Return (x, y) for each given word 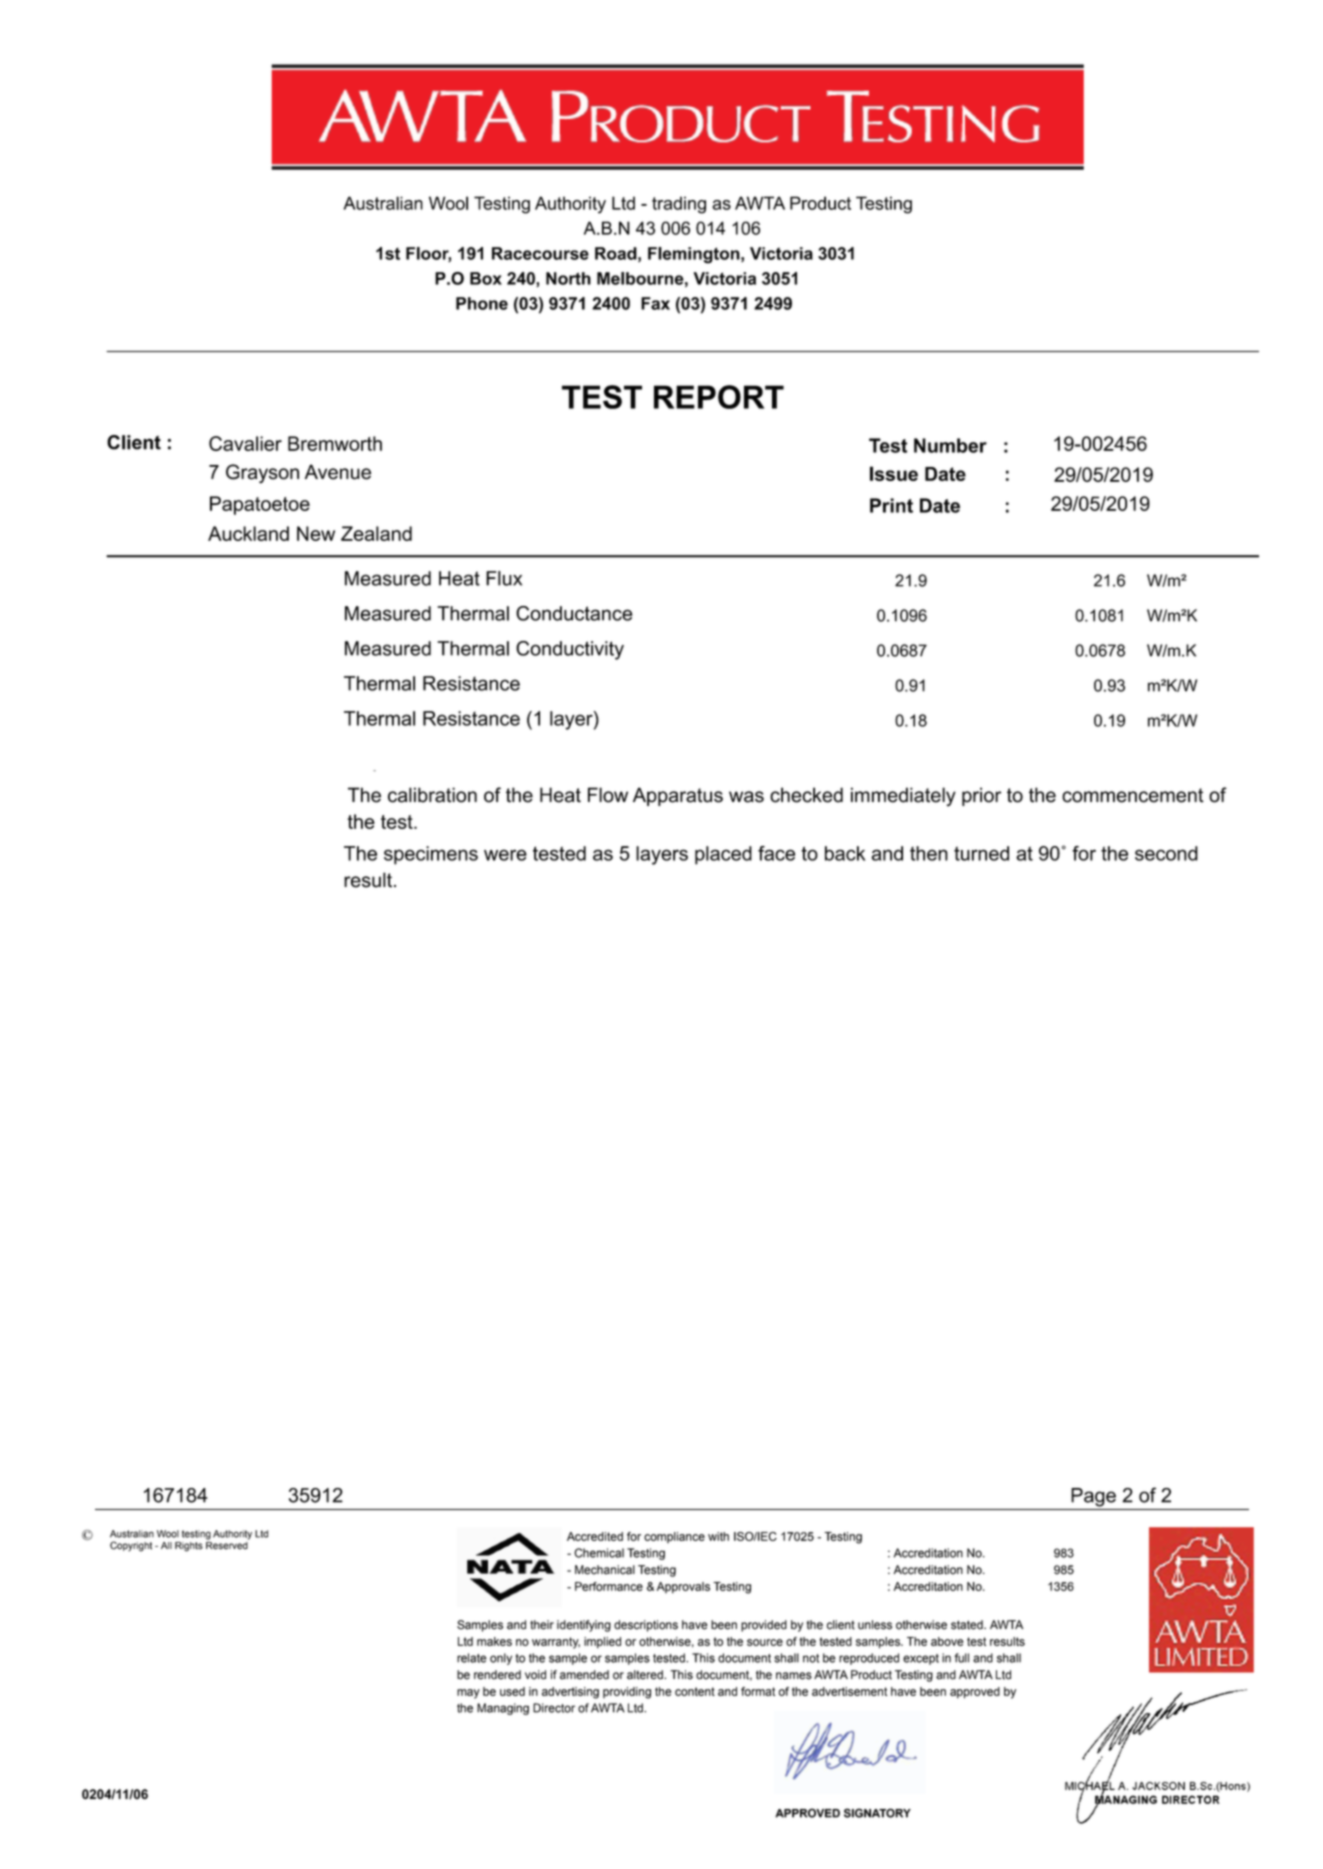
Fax (655, 303)
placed (723, 855)
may (468, 1694)
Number (950, 445)
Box (486, 278)
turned (981, 853)
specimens (431, 855)
